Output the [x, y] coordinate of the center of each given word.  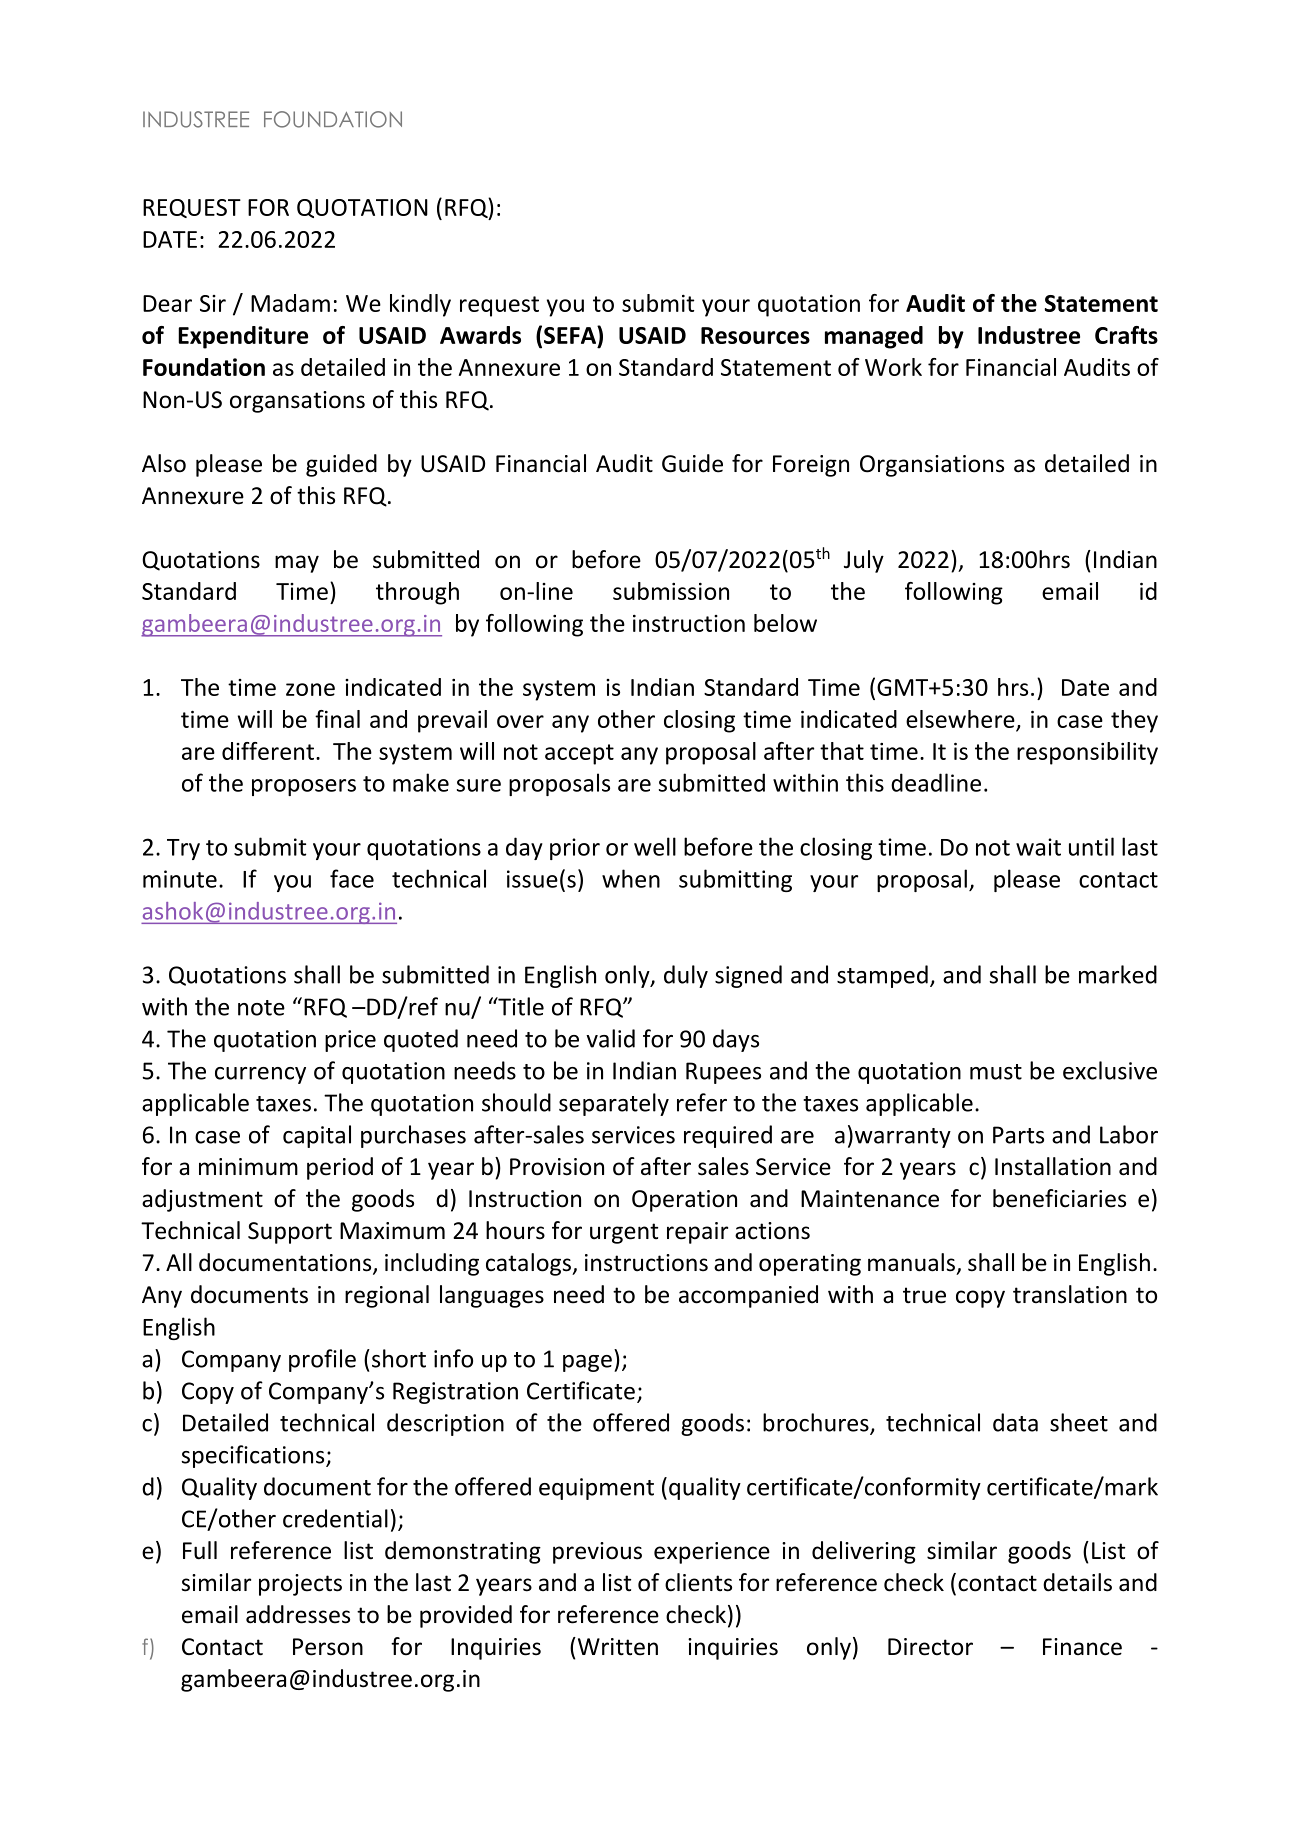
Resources [755, 335]
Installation [1053, 1166]
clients [698, 1582]
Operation [684, 1201]
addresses [298, 1614]
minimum [248, 1167]
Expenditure [243, 337]
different [268, 751]
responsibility [1087, 753]
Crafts [1126, 335]
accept [579, 754]
